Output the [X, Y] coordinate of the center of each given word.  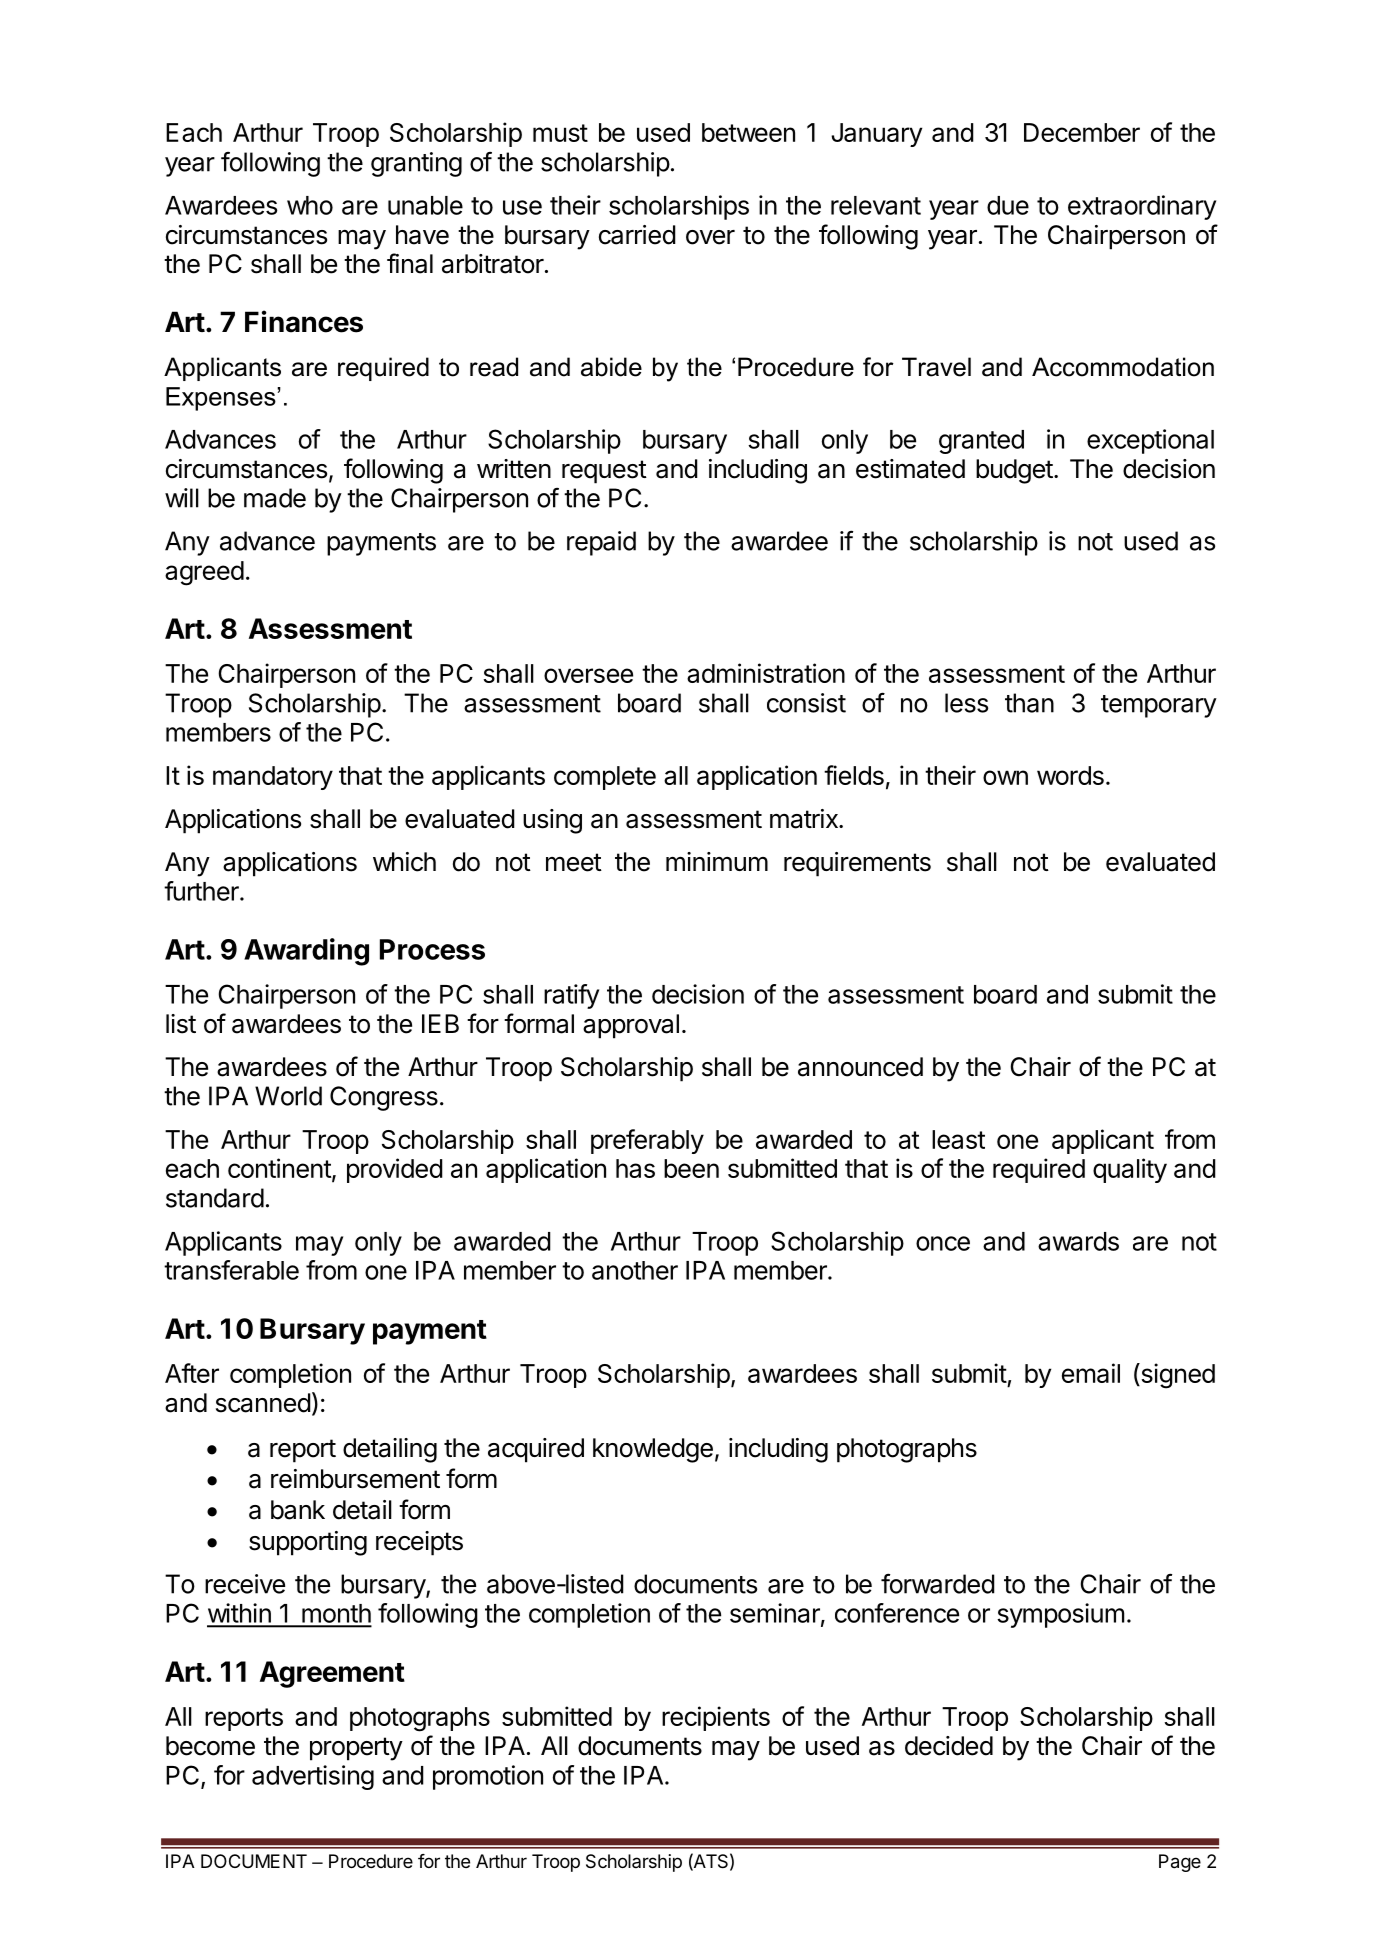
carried [637, 235]
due [1008, 205]
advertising [313, 1777]
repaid [601, 543]
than [1029, 703]
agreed [204, 573]
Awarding [306, 952]
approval [631, 1026]
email [1091, 1373]
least [958, 1139]
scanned [263, 1403]
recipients [716, 1718]
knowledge [653, 1450]
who [310, 205]
